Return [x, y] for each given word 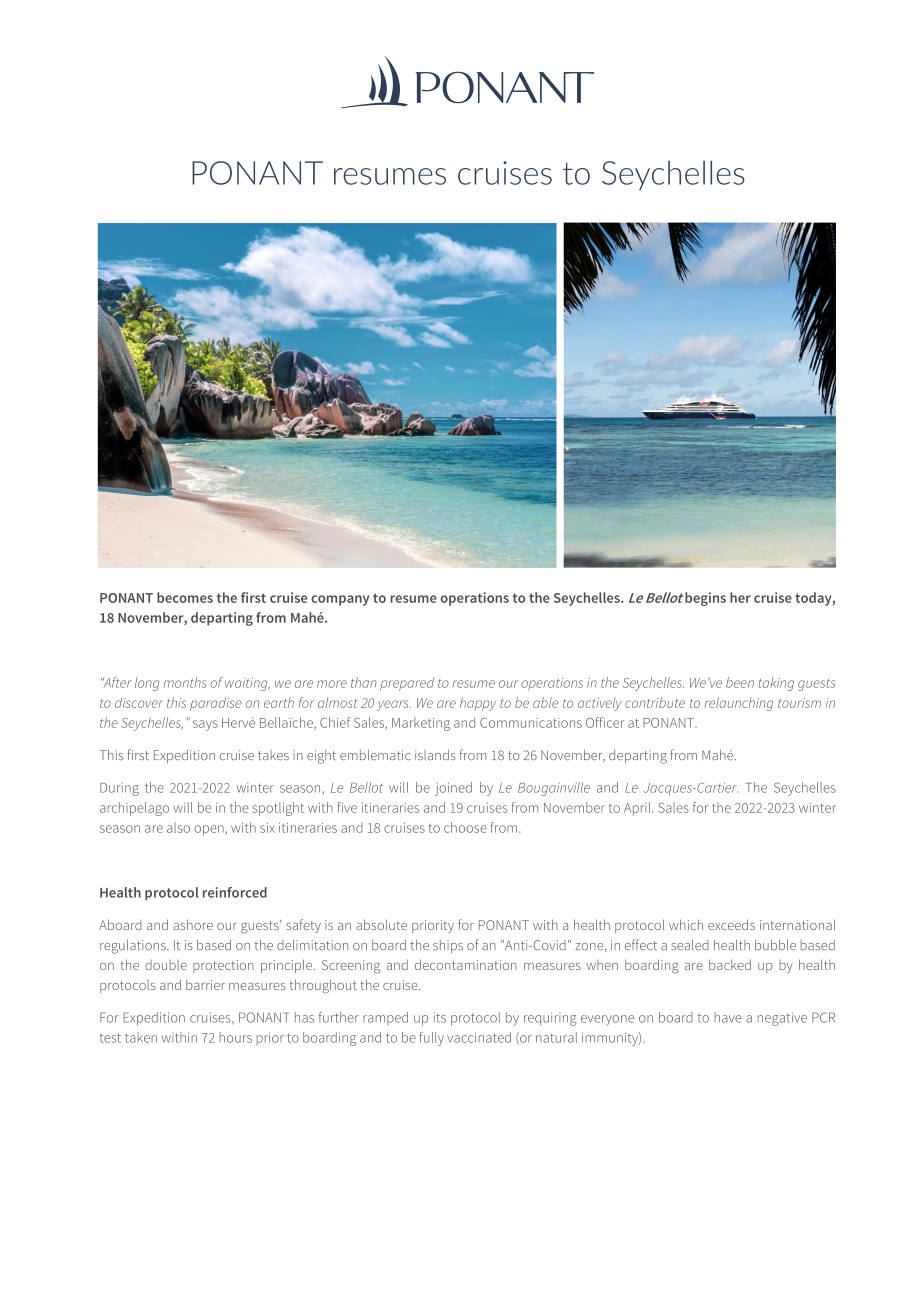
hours [235, 1037]
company [340, 600]
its [440, 1017]
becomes [185, 597]
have [727, 1017]
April [638, 809]
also [178, 827]
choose [465, 827]
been [740, 682]
